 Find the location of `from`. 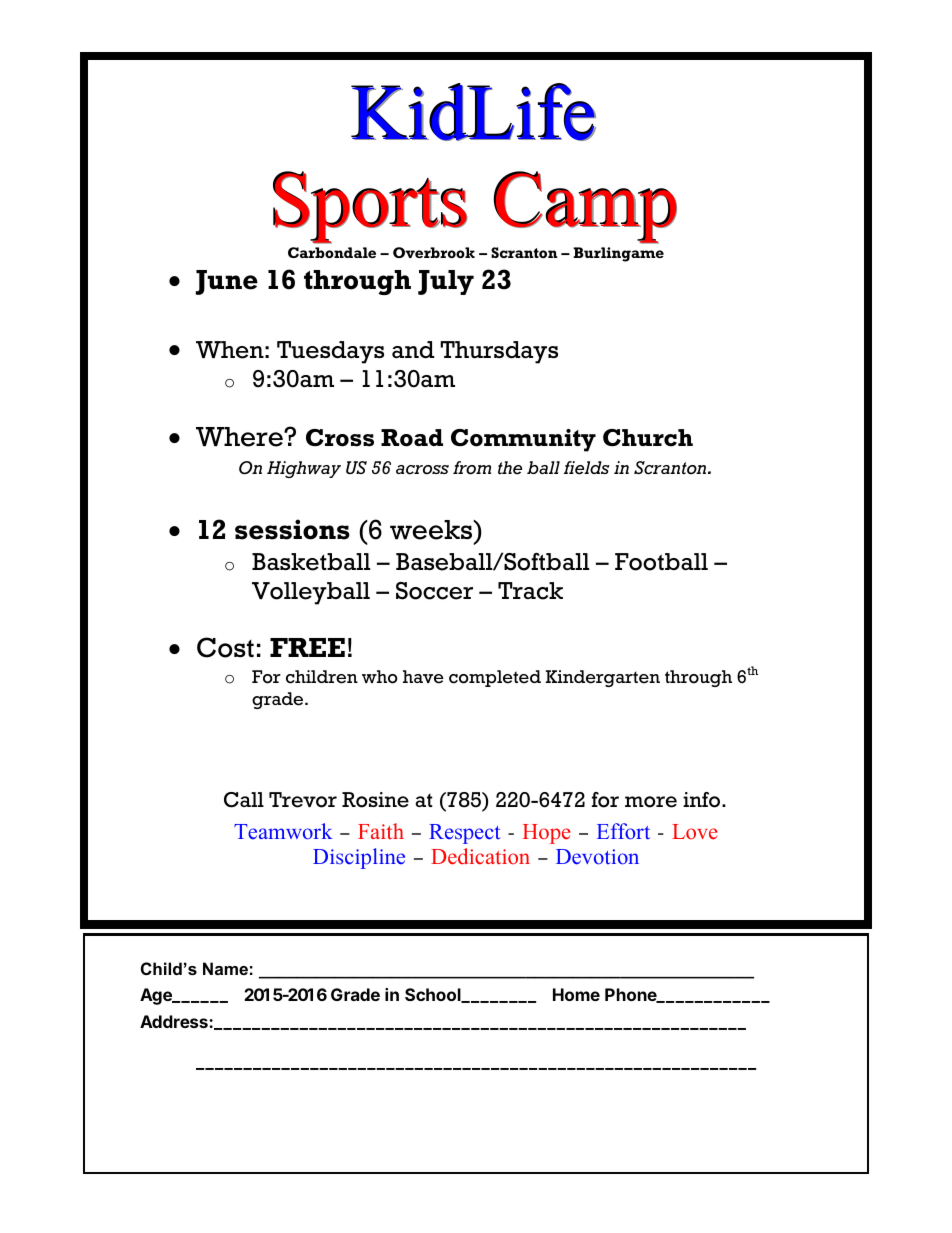

from is located at coordinates (472, 468).
